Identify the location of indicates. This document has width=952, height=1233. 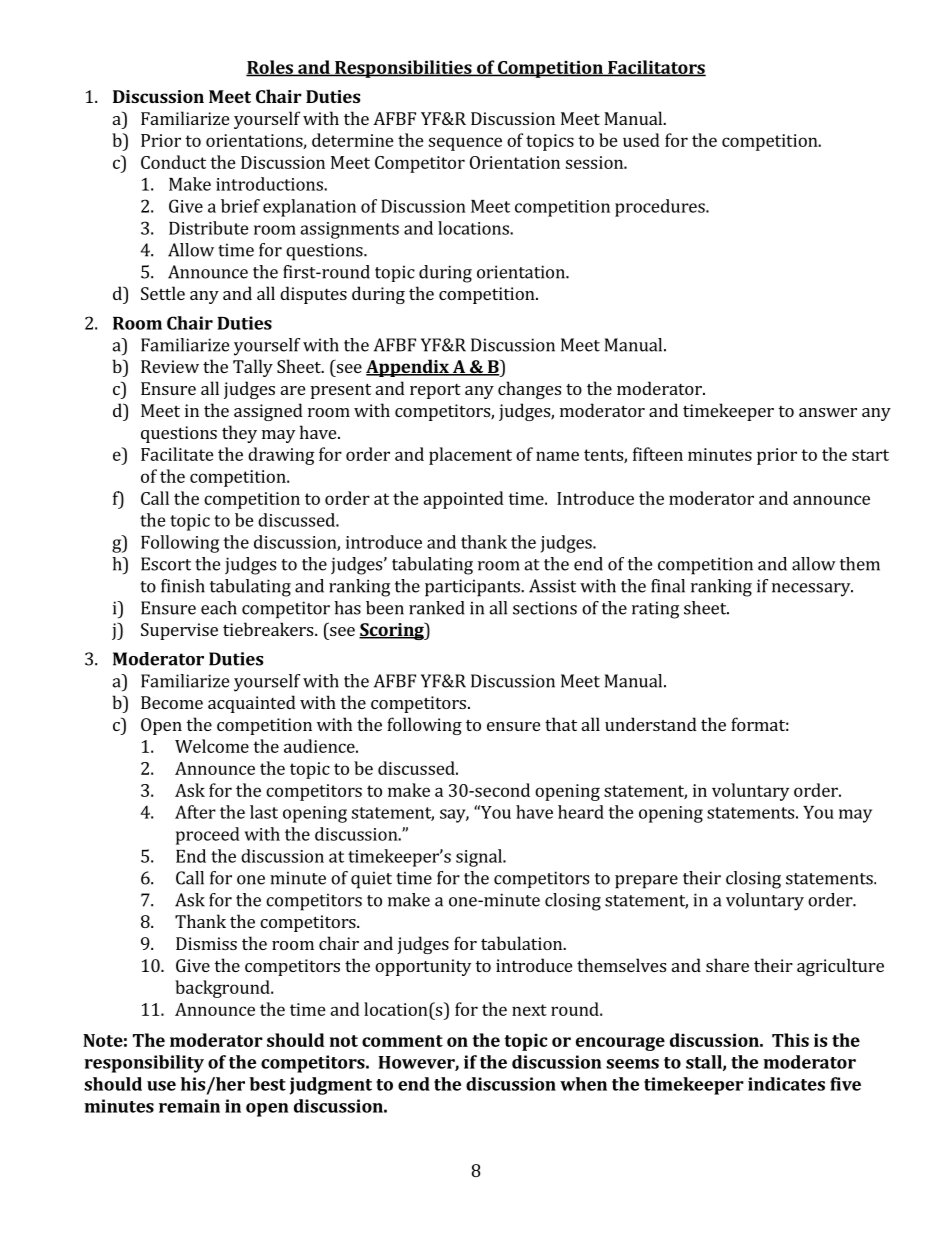
(786, 1084).
